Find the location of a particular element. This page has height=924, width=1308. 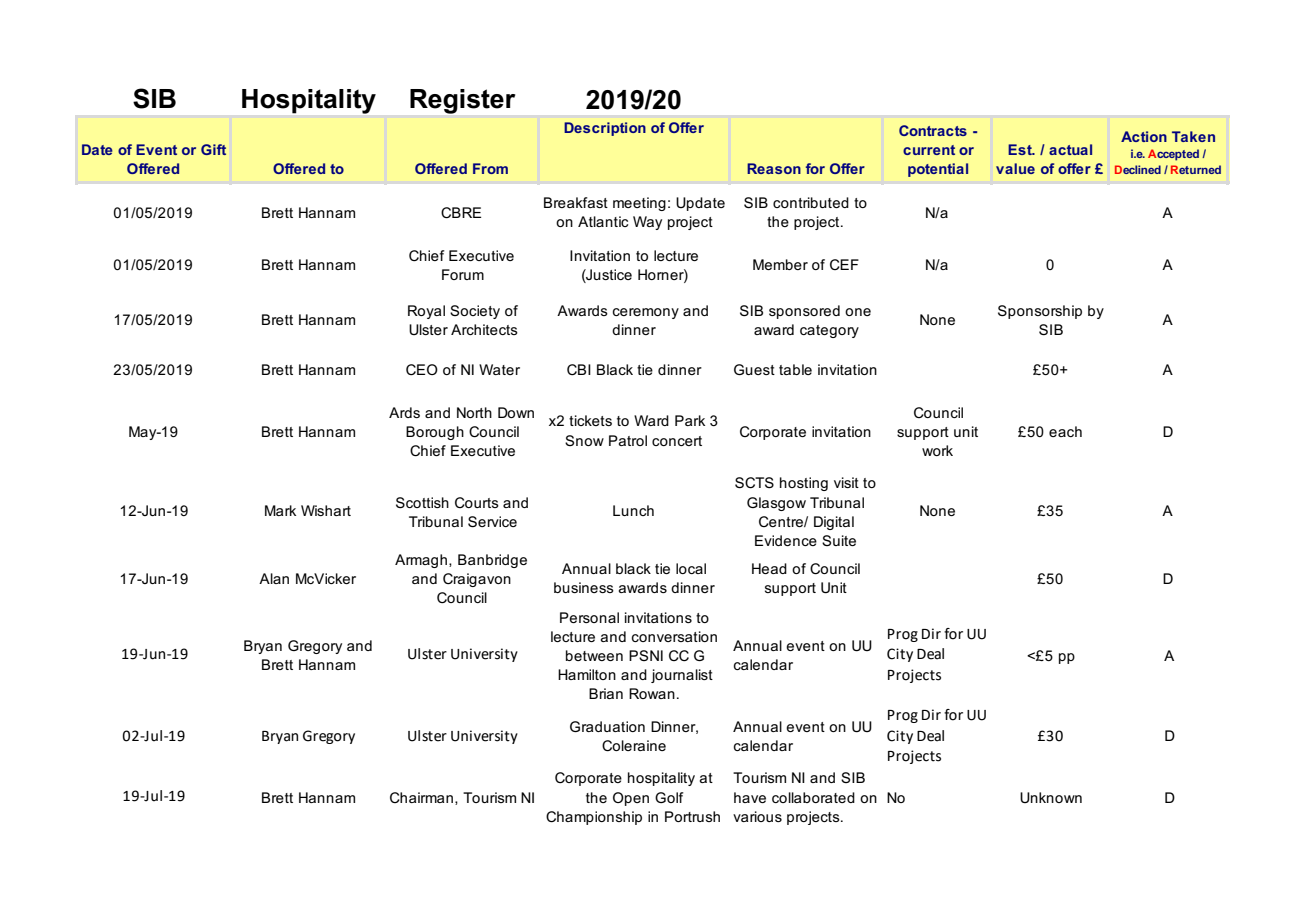

Chairman is located at coordinates (421, 797).
